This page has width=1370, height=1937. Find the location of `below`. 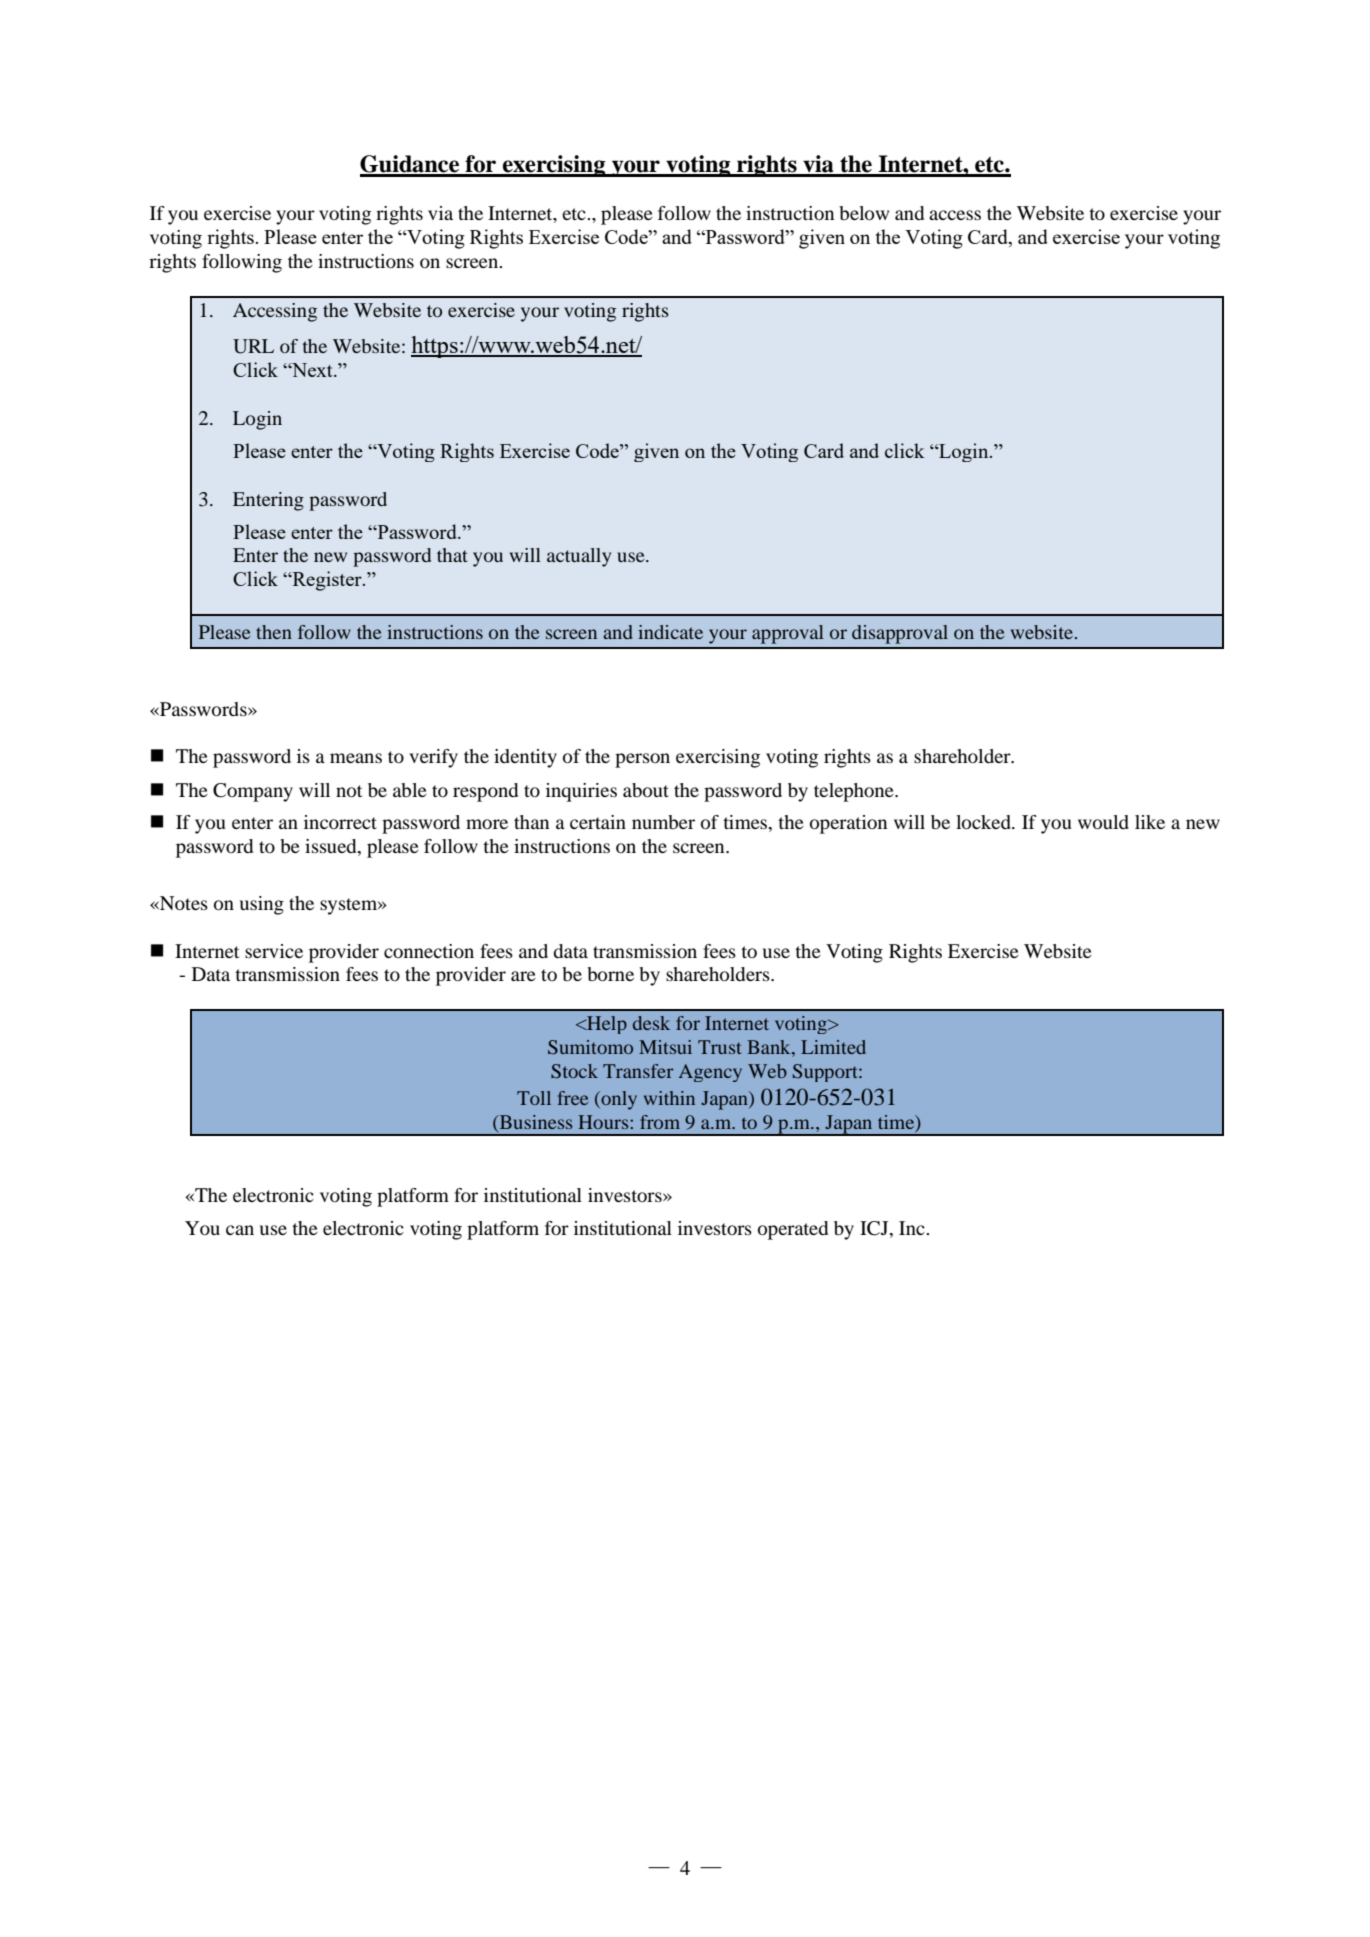

below is located at coordinates (864, 213).
